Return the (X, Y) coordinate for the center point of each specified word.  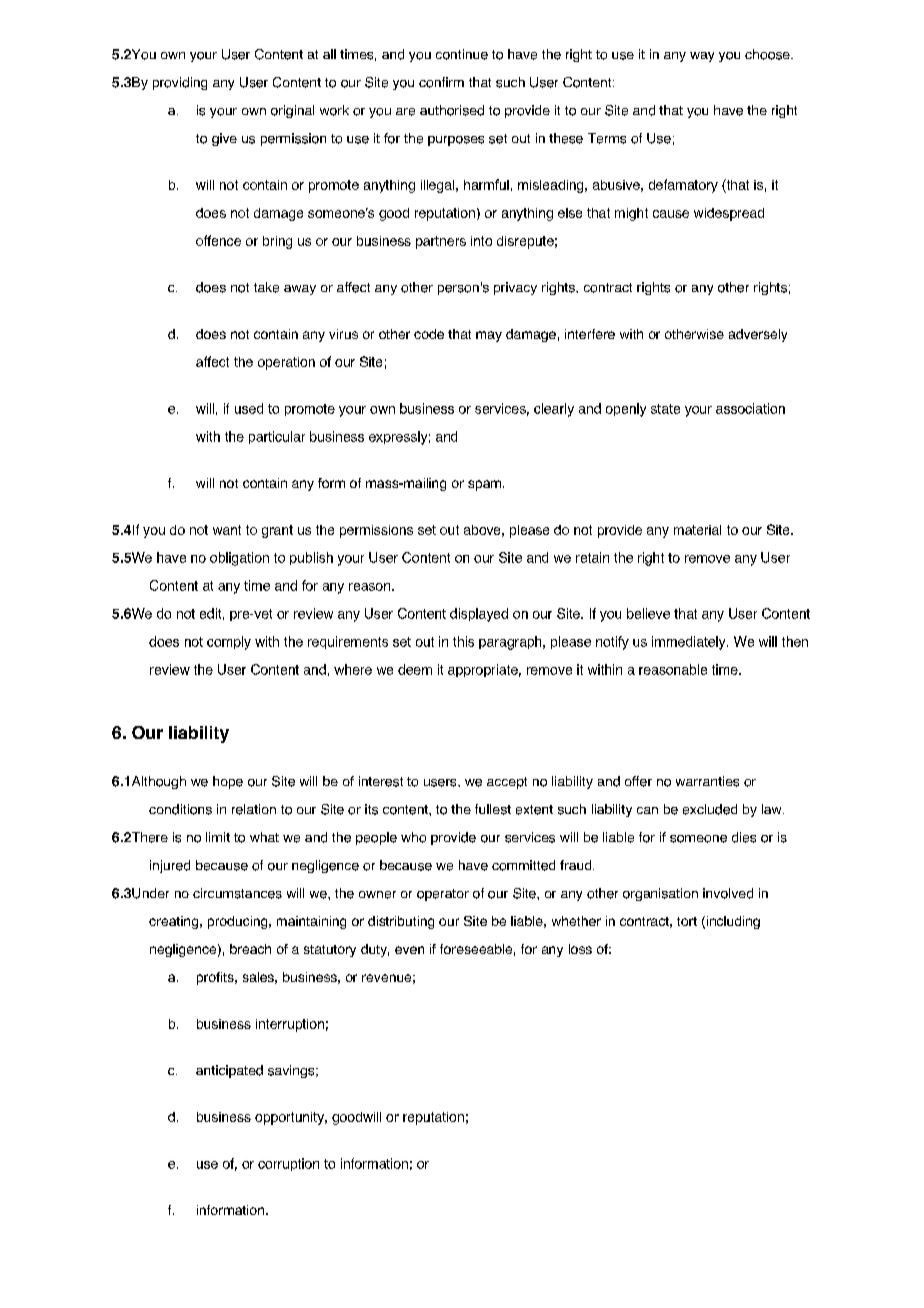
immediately (690, 643)
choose (768, 54)
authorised (452, 110)
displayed (479, 615)
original (292, 111)
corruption (288, 1164)
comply (229, 643)
